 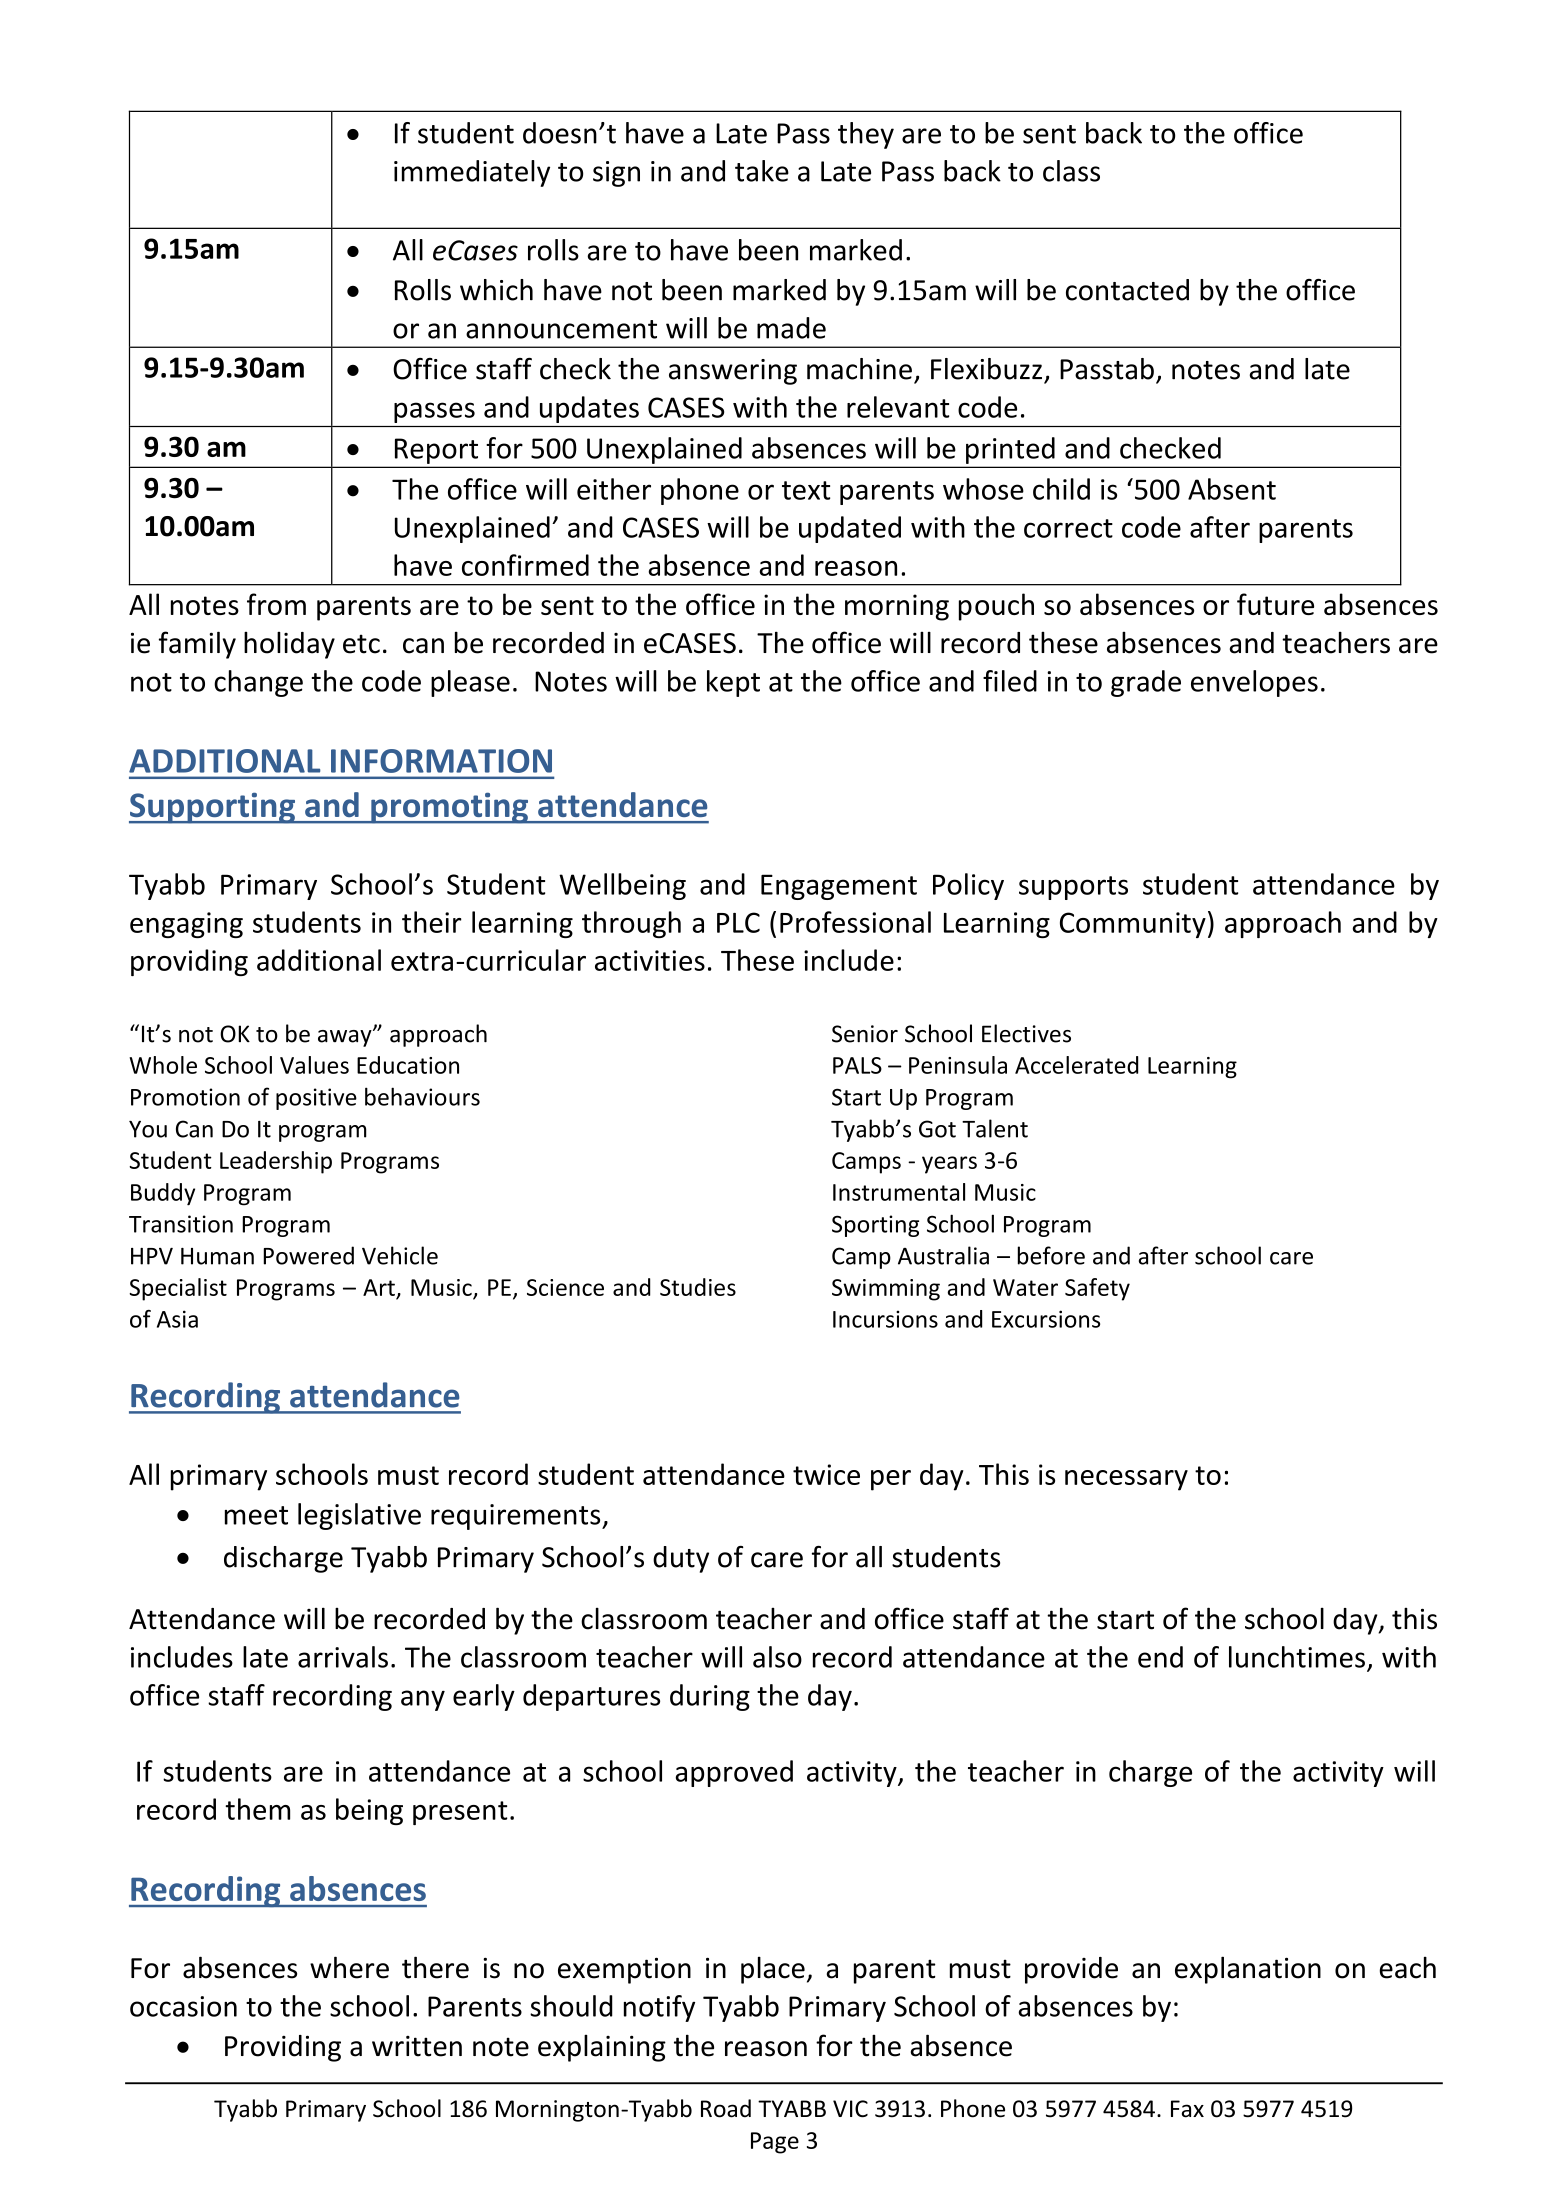 I want to click on immediately, so click(x=472, y=173).
